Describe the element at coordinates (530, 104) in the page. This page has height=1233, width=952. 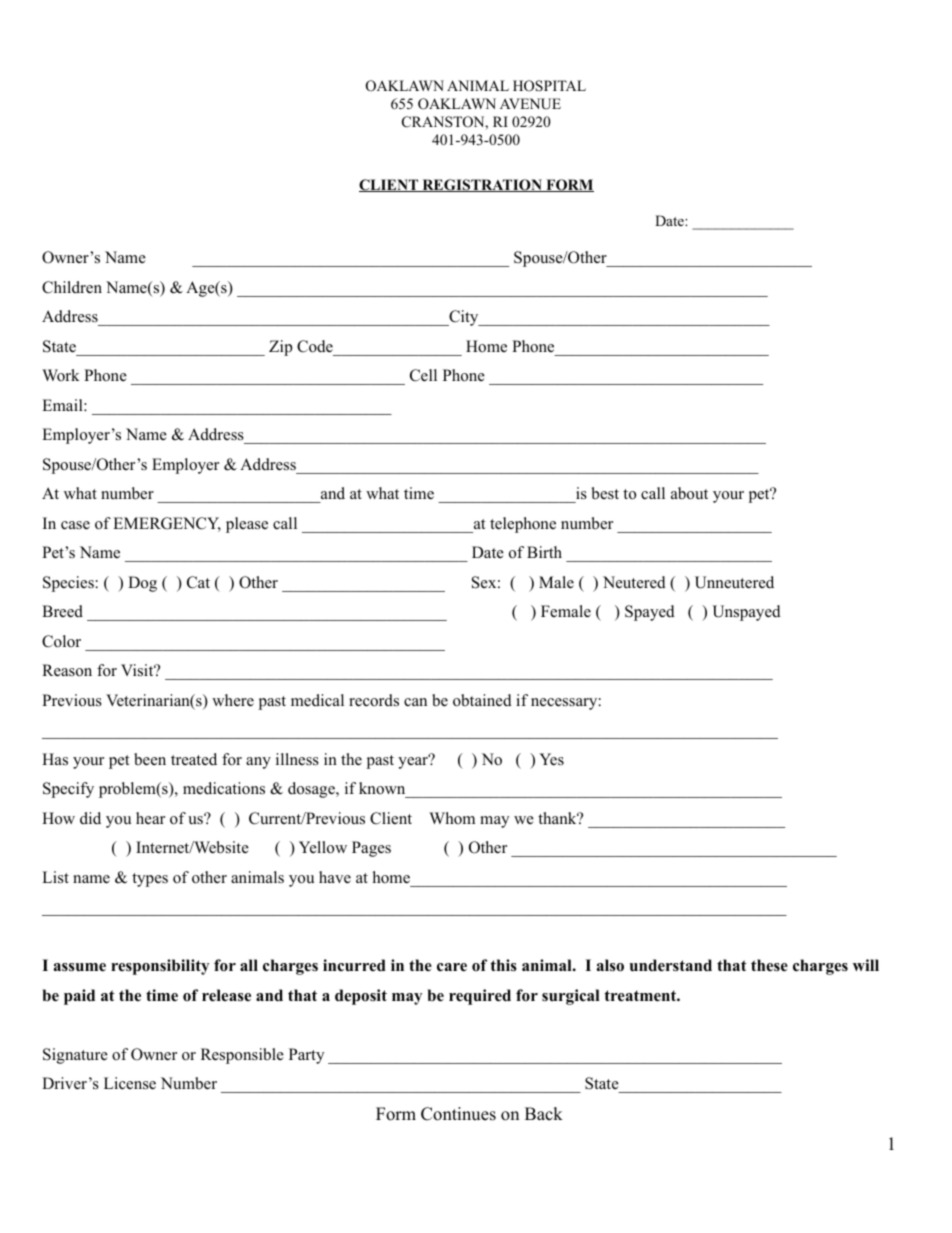
I see `AVENUE` at that location.
